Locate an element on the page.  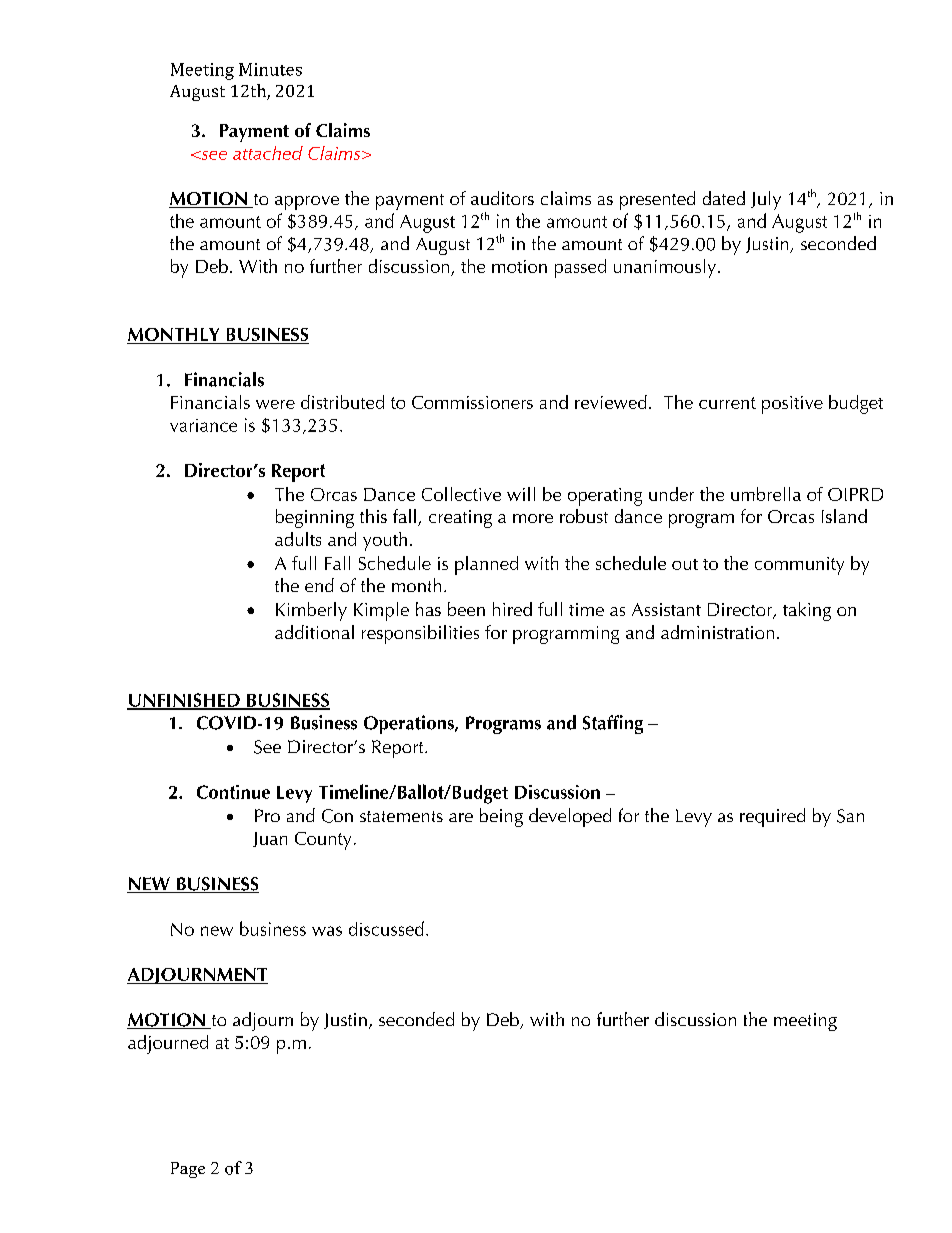
Minutes is located at coordinates (270, 69).
